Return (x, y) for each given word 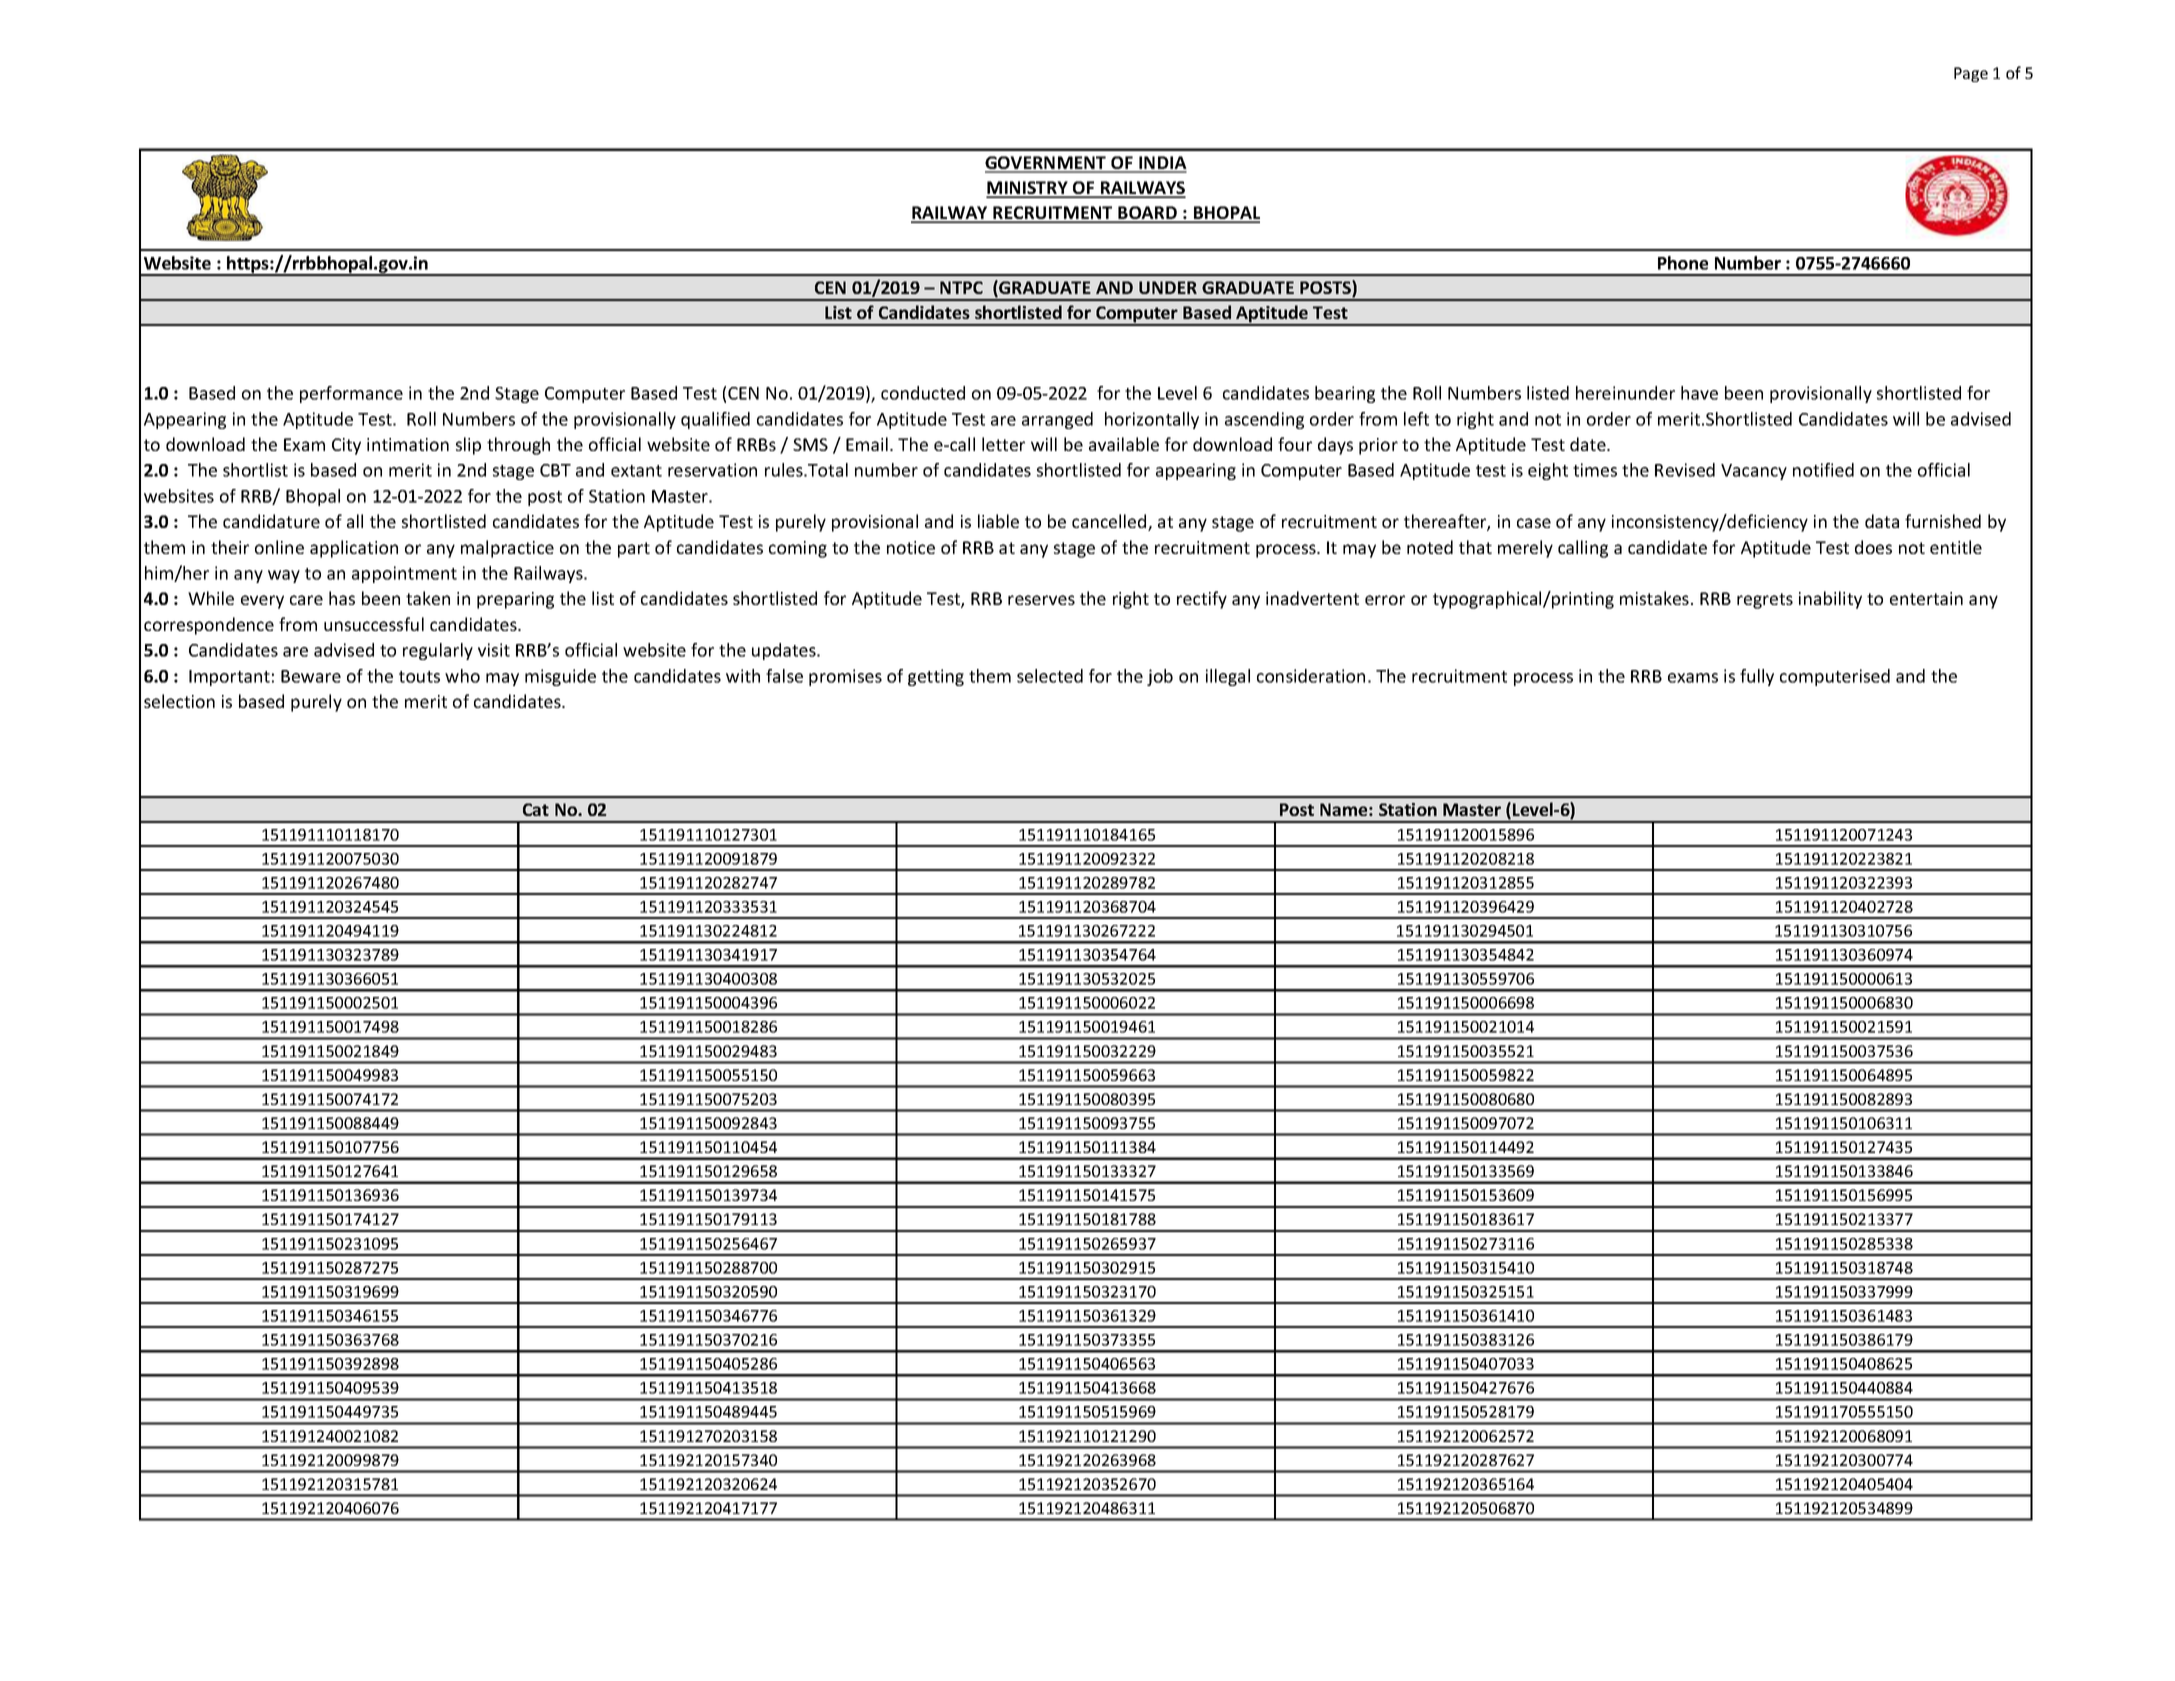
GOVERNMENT (1047, 164)
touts (419, 677)
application (354, 549)
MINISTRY (1028, 189)
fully (1757, 677)
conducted (923, 393)
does (1873, 547)
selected (1050, 676)
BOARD (1147, 214)
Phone (1683, 263)
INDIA (1162, 164)
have (1699, 393)
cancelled (1110, 522)
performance (351, 394)
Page (1971, 74)
